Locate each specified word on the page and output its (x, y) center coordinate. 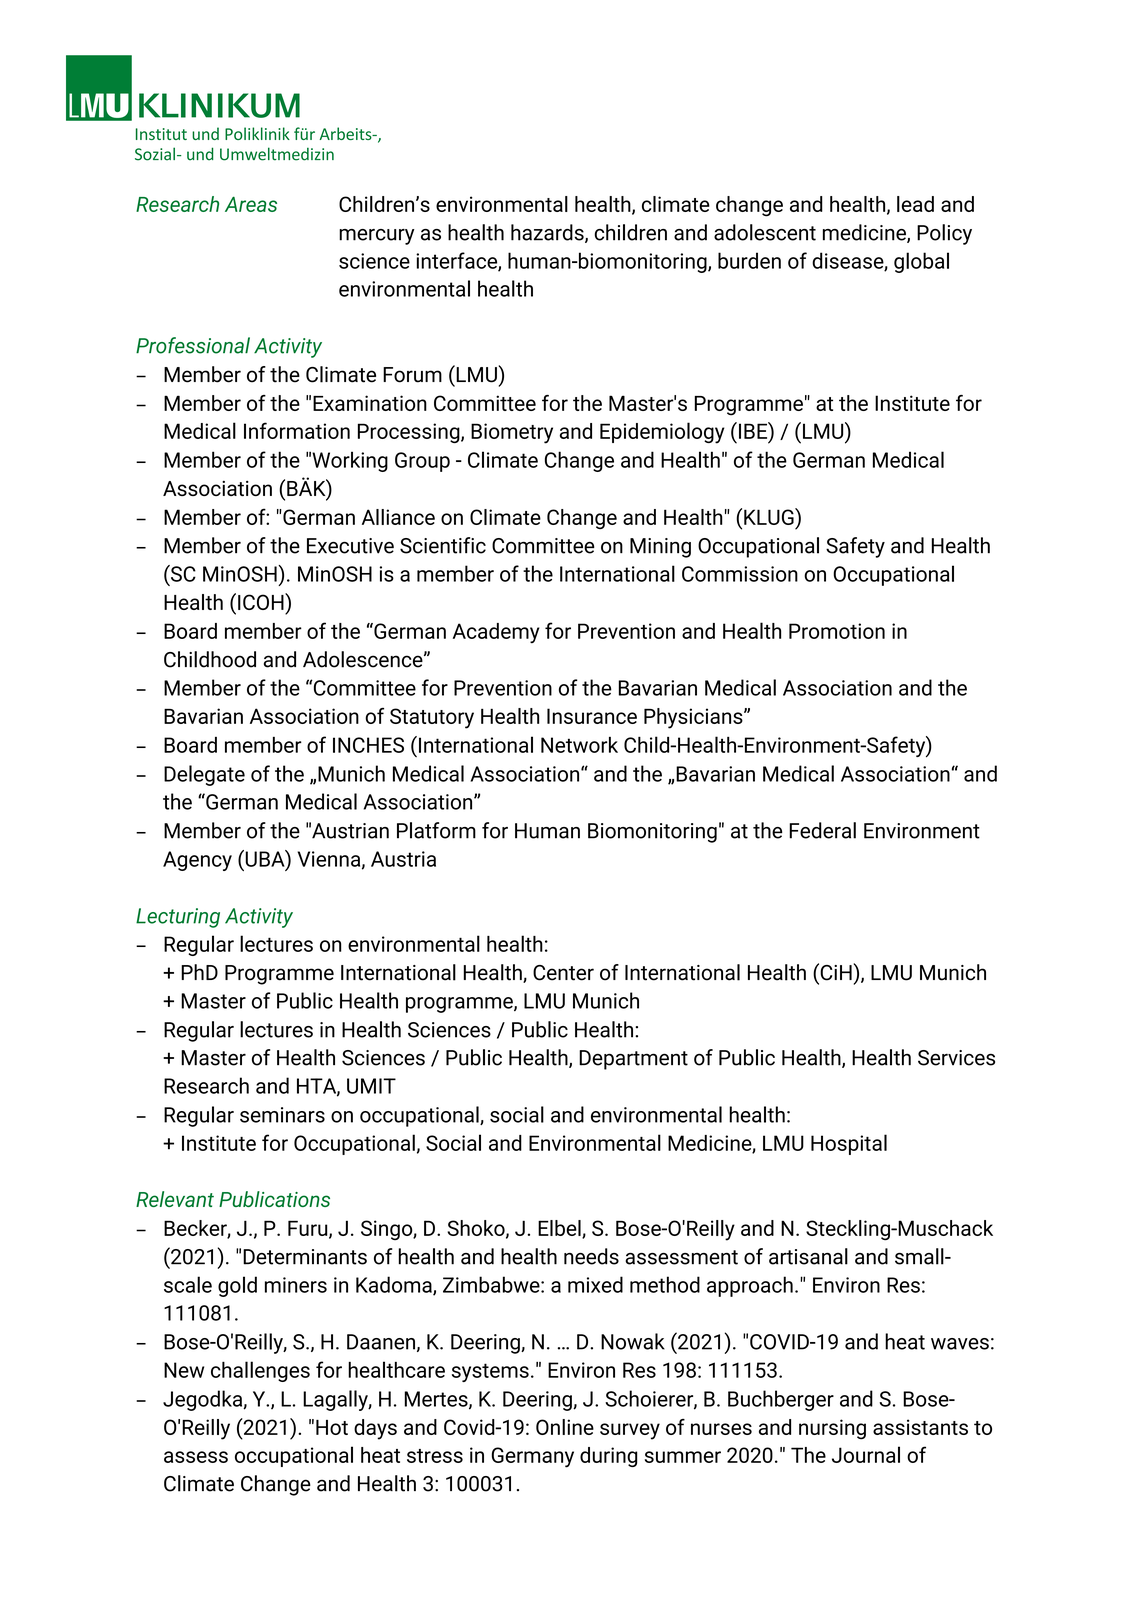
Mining (660, 548)
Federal (822, 830)
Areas (251, 204)
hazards (548, 233)
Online (565, 1427)
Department (633, 1060)
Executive (350, 546)
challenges (260, 1371)
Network (579, 745)
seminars (282, 1115)
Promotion (837, 631)
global (921, 262)
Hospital (849, 1144)
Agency (197, 861)
